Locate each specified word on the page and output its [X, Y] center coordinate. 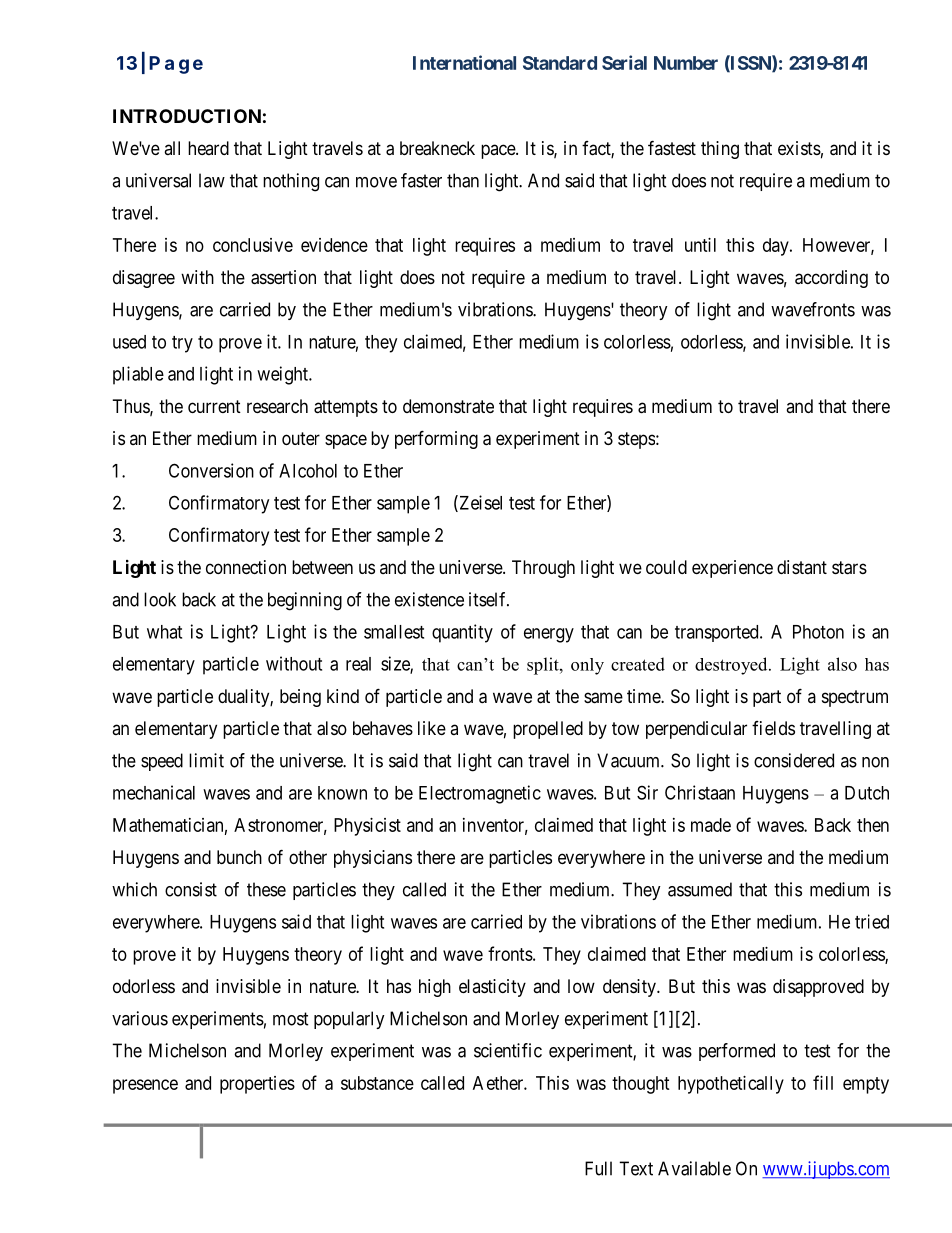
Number [686, 63]
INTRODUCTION [187, 116]
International [464, 62]
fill [823, 1082]
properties [257, 1085]
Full [598, 1168]
